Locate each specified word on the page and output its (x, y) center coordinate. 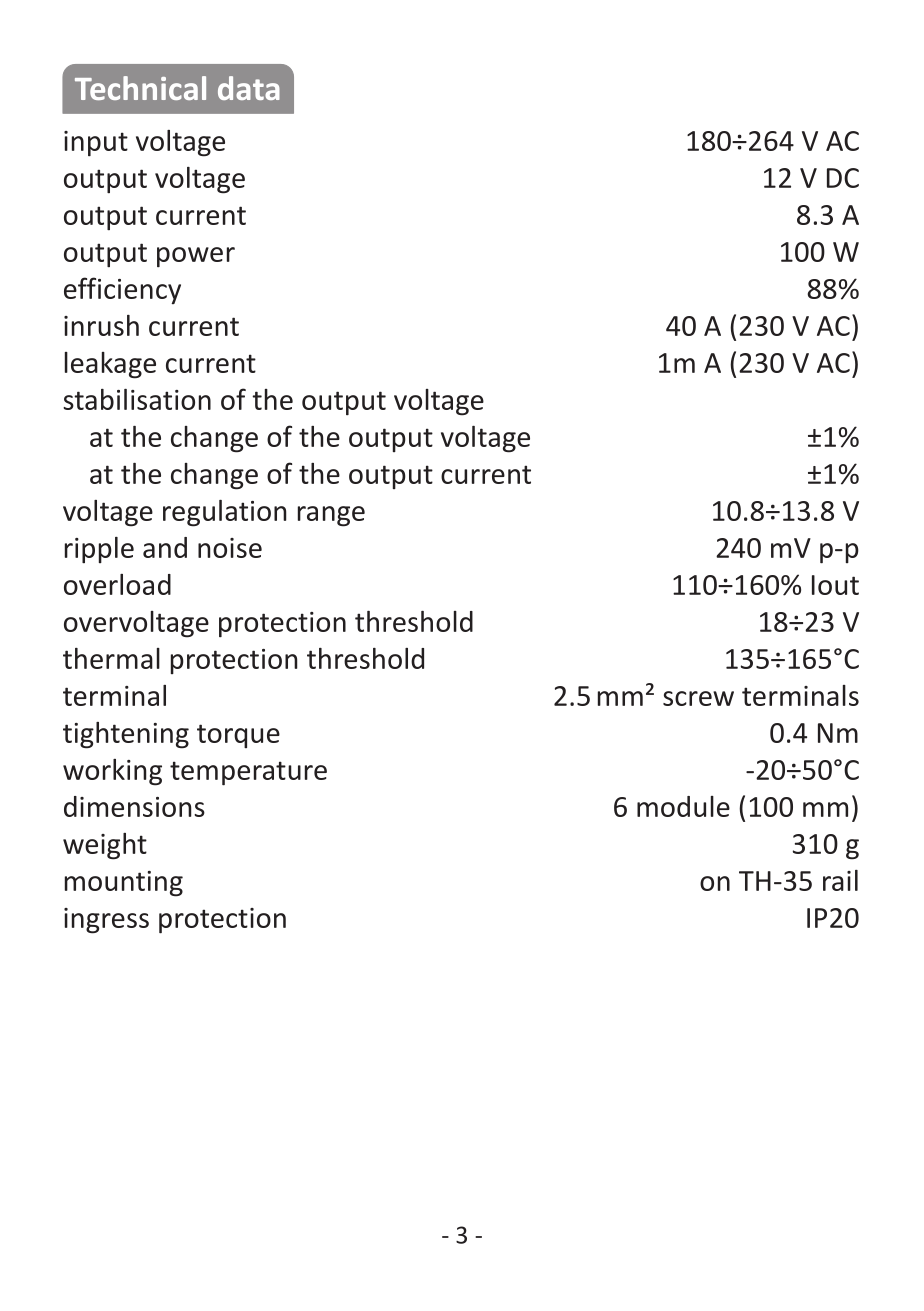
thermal (111, 658)
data (249, 88)
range (331, 516)
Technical (140, 88)
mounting (124, 884)
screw (698, 698)
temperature (248, 773)
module (683, 806)
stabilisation (137, 399)
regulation (225, 513)
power (196, 257)
